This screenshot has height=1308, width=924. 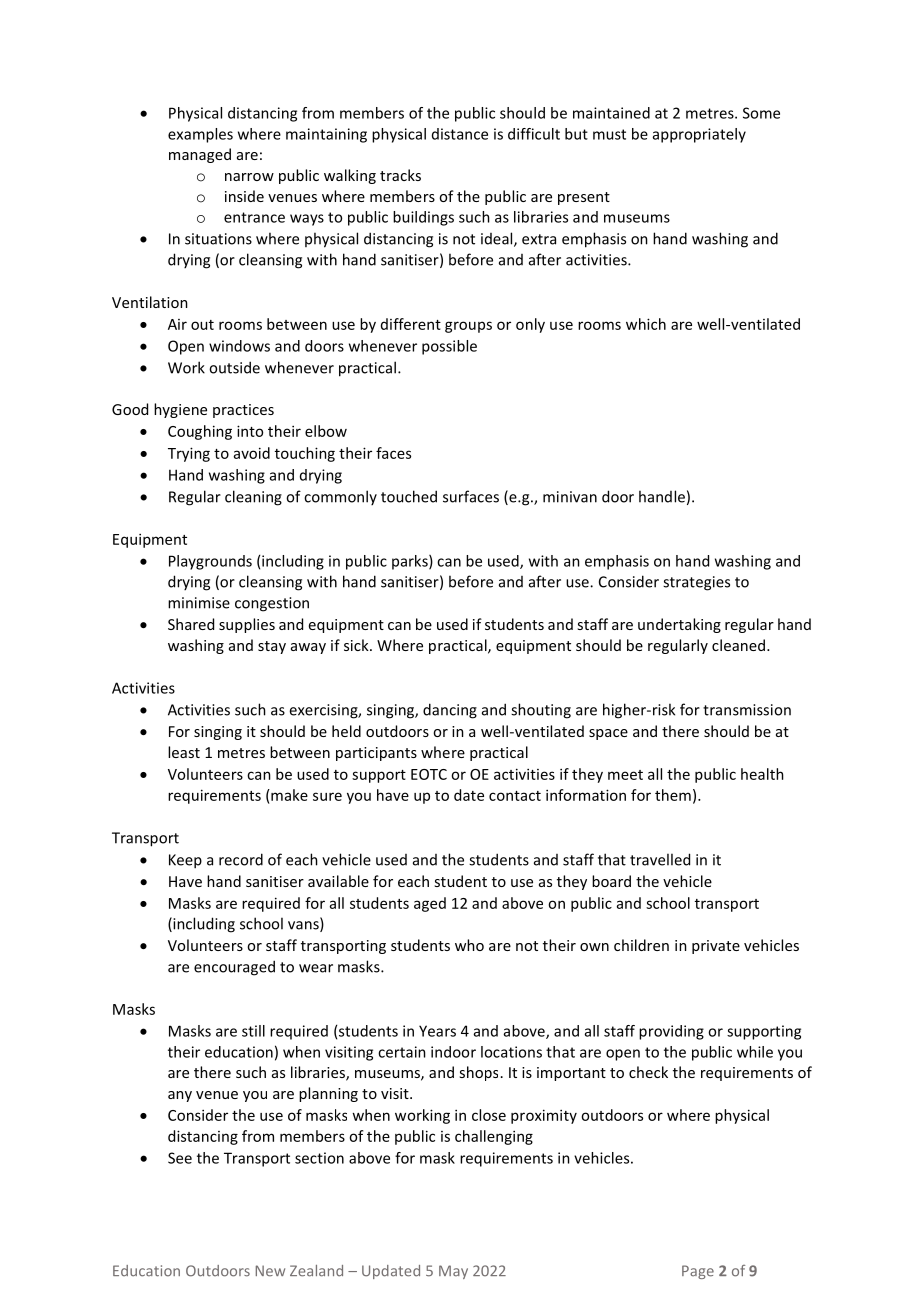 What do you see at coordinates (696, 583) in the screenshot?
I see `strategies` at bounding box center [696, 583].
